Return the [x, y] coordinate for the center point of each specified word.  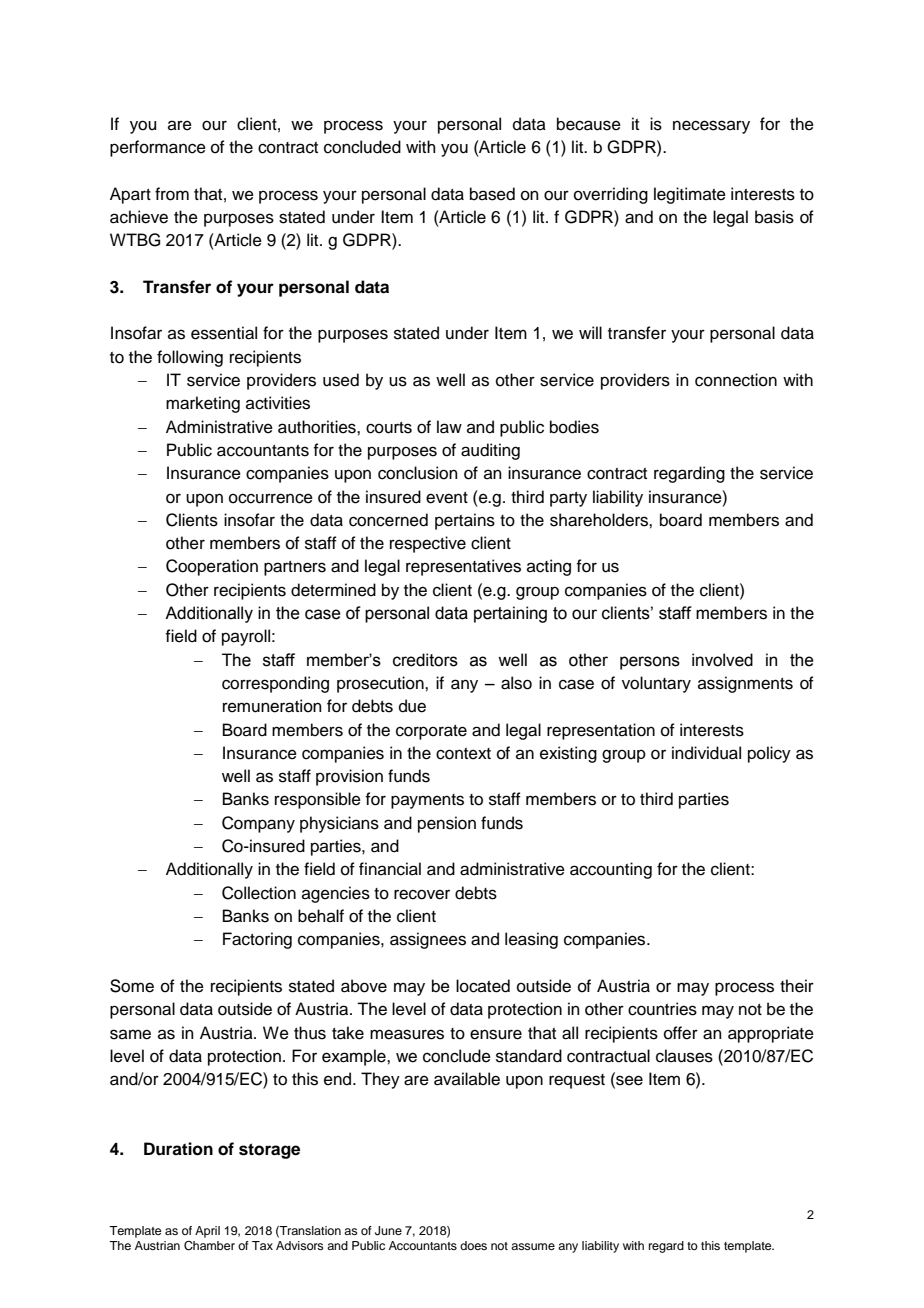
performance [158, 148]
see [628, 1080]
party [568, 499]
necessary [711, 127]
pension [447, 824]
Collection [259, 893]
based [492, 194]
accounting [611, 870]
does [473, 1245]
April [207, 1232]
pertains [465, 521]
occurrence [271, 498]
